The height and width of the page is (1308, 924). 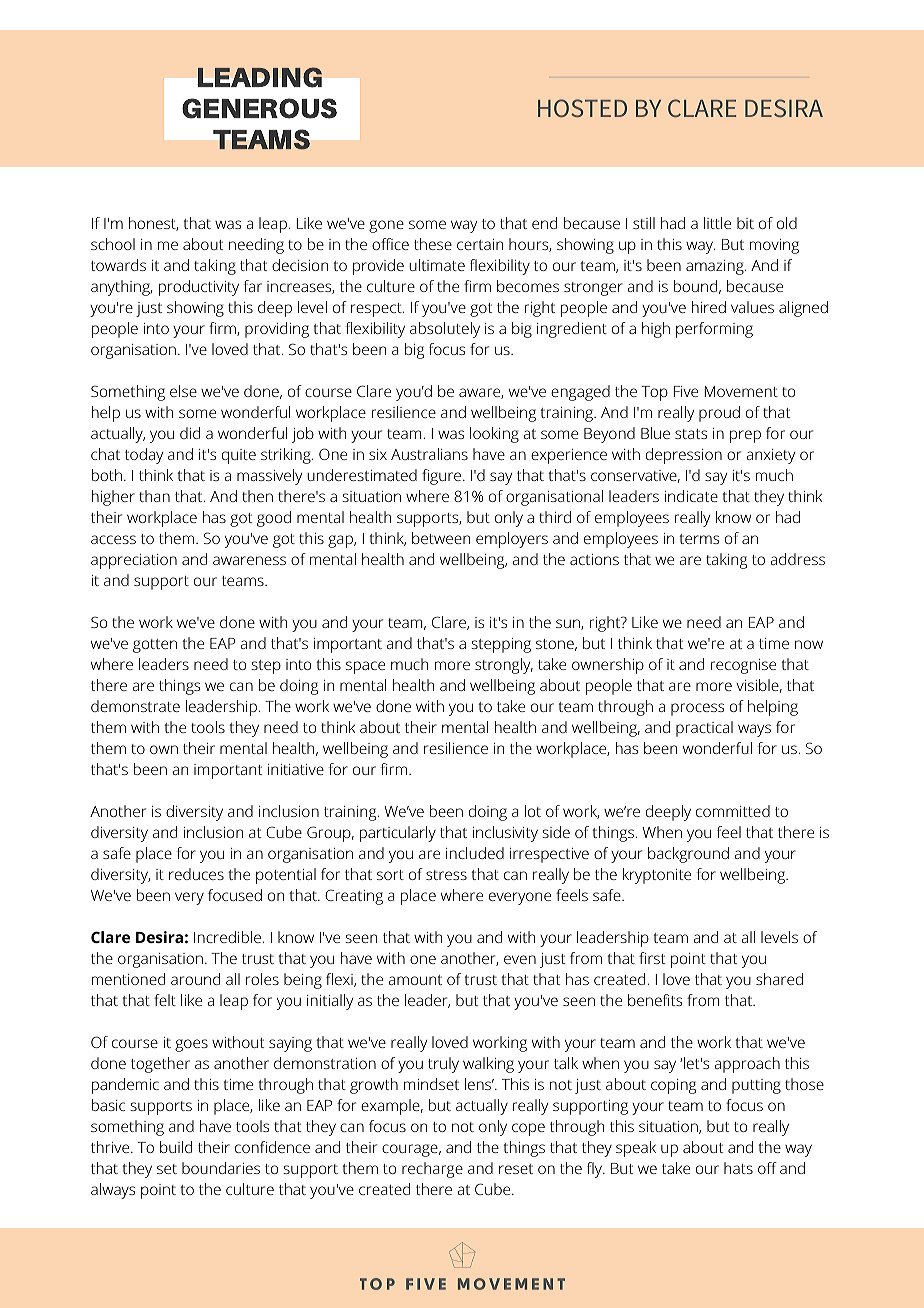 I want to click on little, so click(x=717, y=223).
